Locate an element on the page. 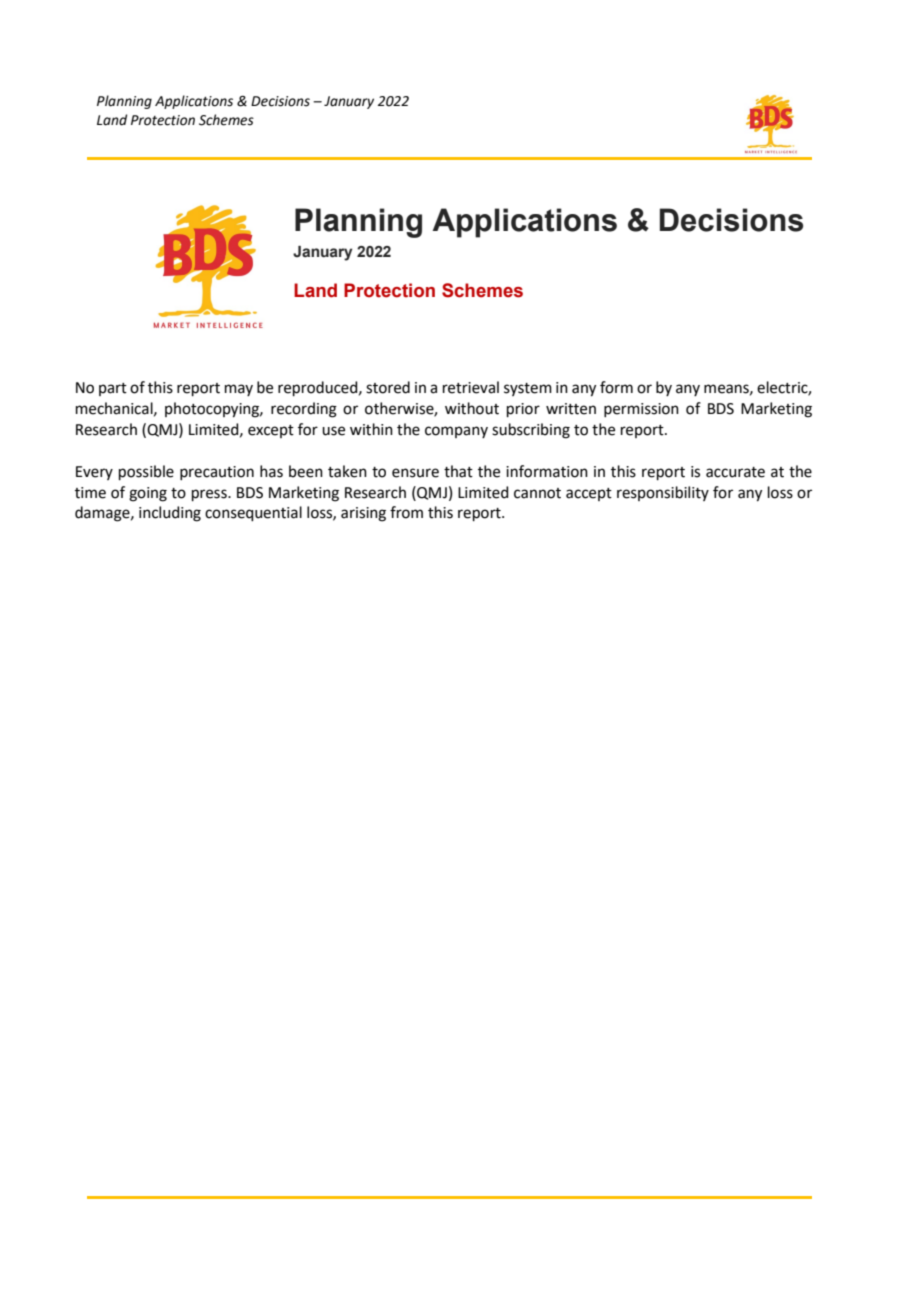 Image resolution: width=924 pixels, height=1308 pixels. system is located at coordinates (528, 389).
